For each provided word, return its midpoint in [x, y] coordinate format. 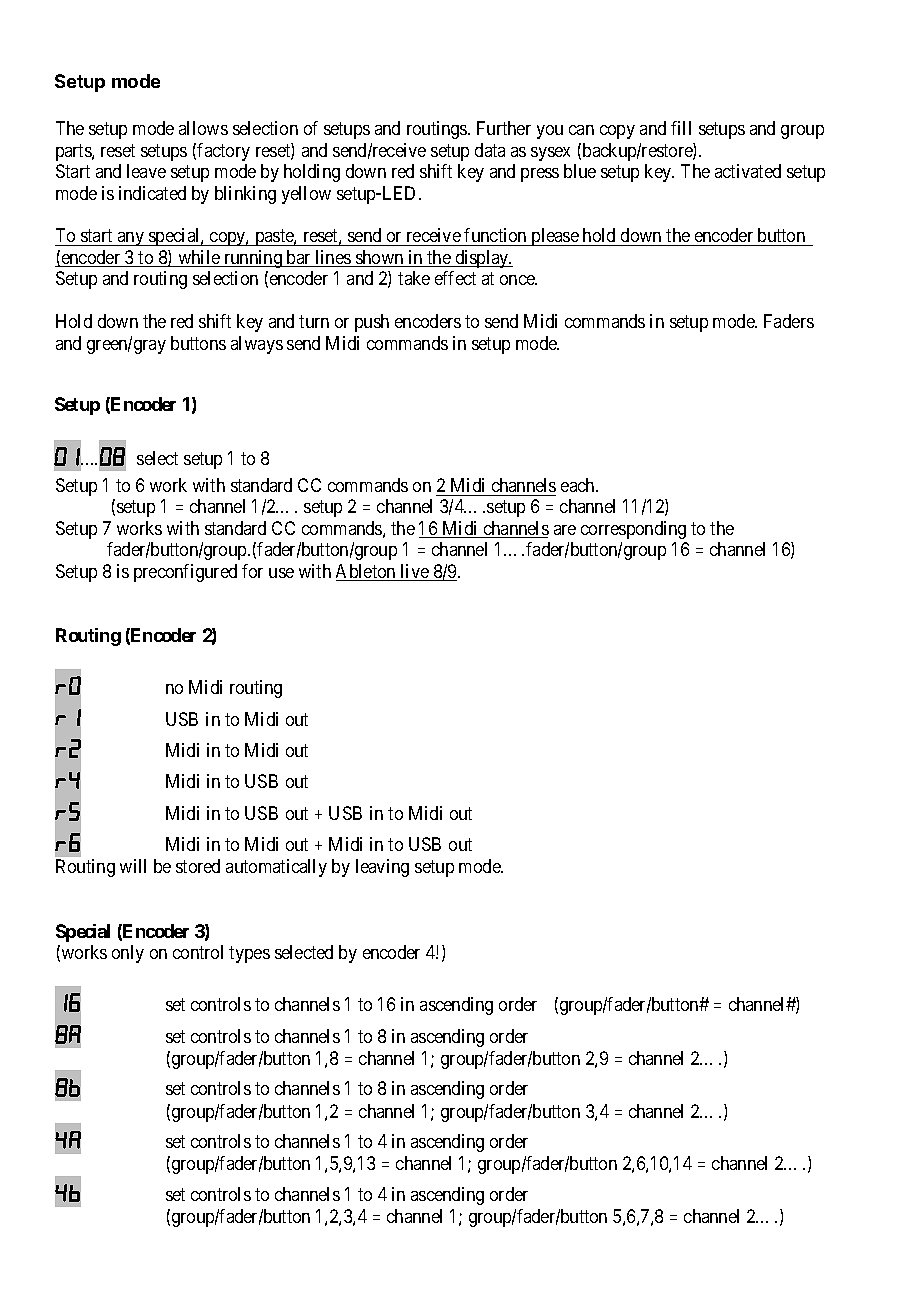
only [128, 954]
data [490, 150]
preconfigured [185, 573]
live [415, 572]
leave [146, 171]
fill [681, 128]
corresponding [633, 530]
